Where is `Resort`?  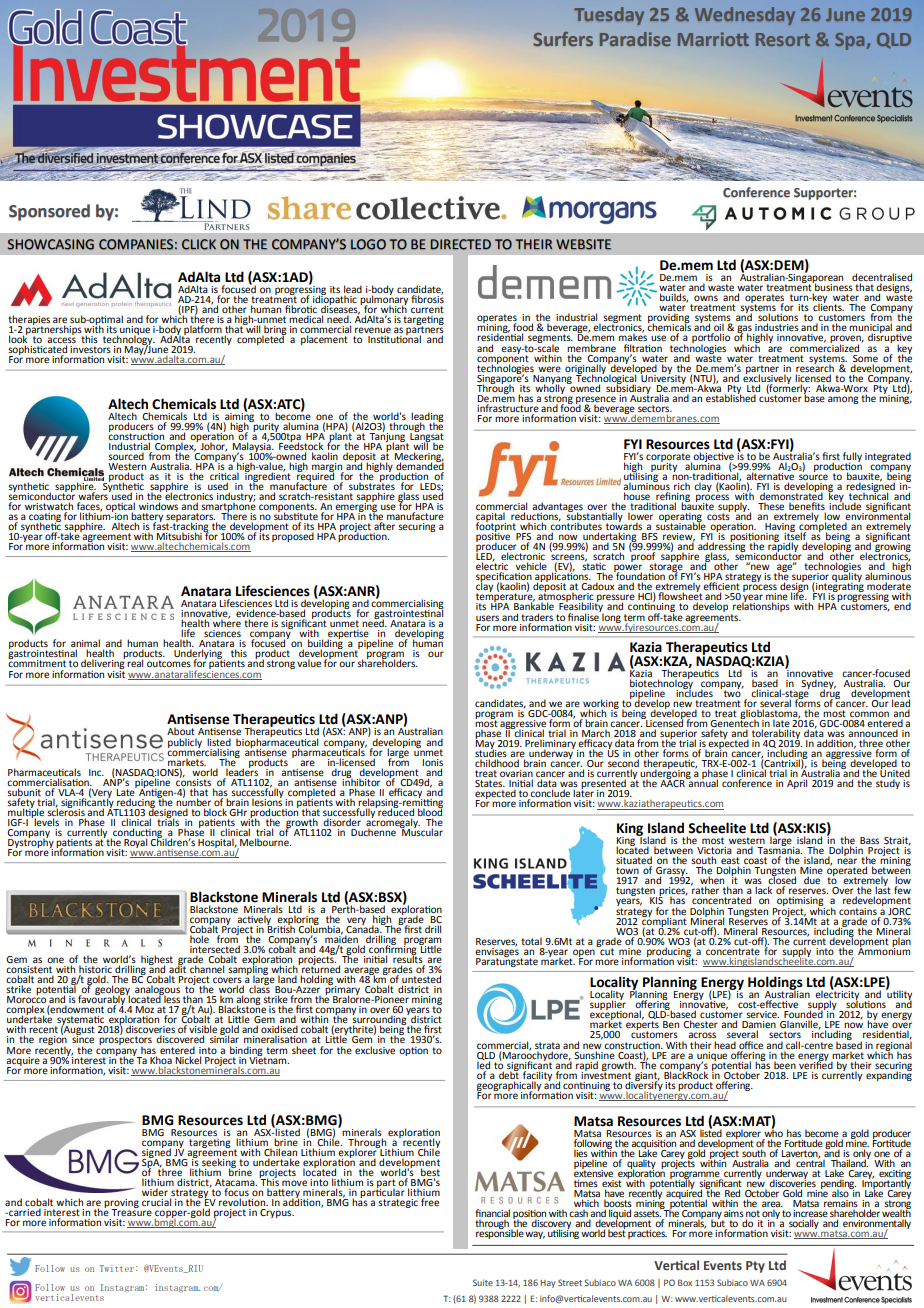
Resort is located at coordinates (783, 39).
